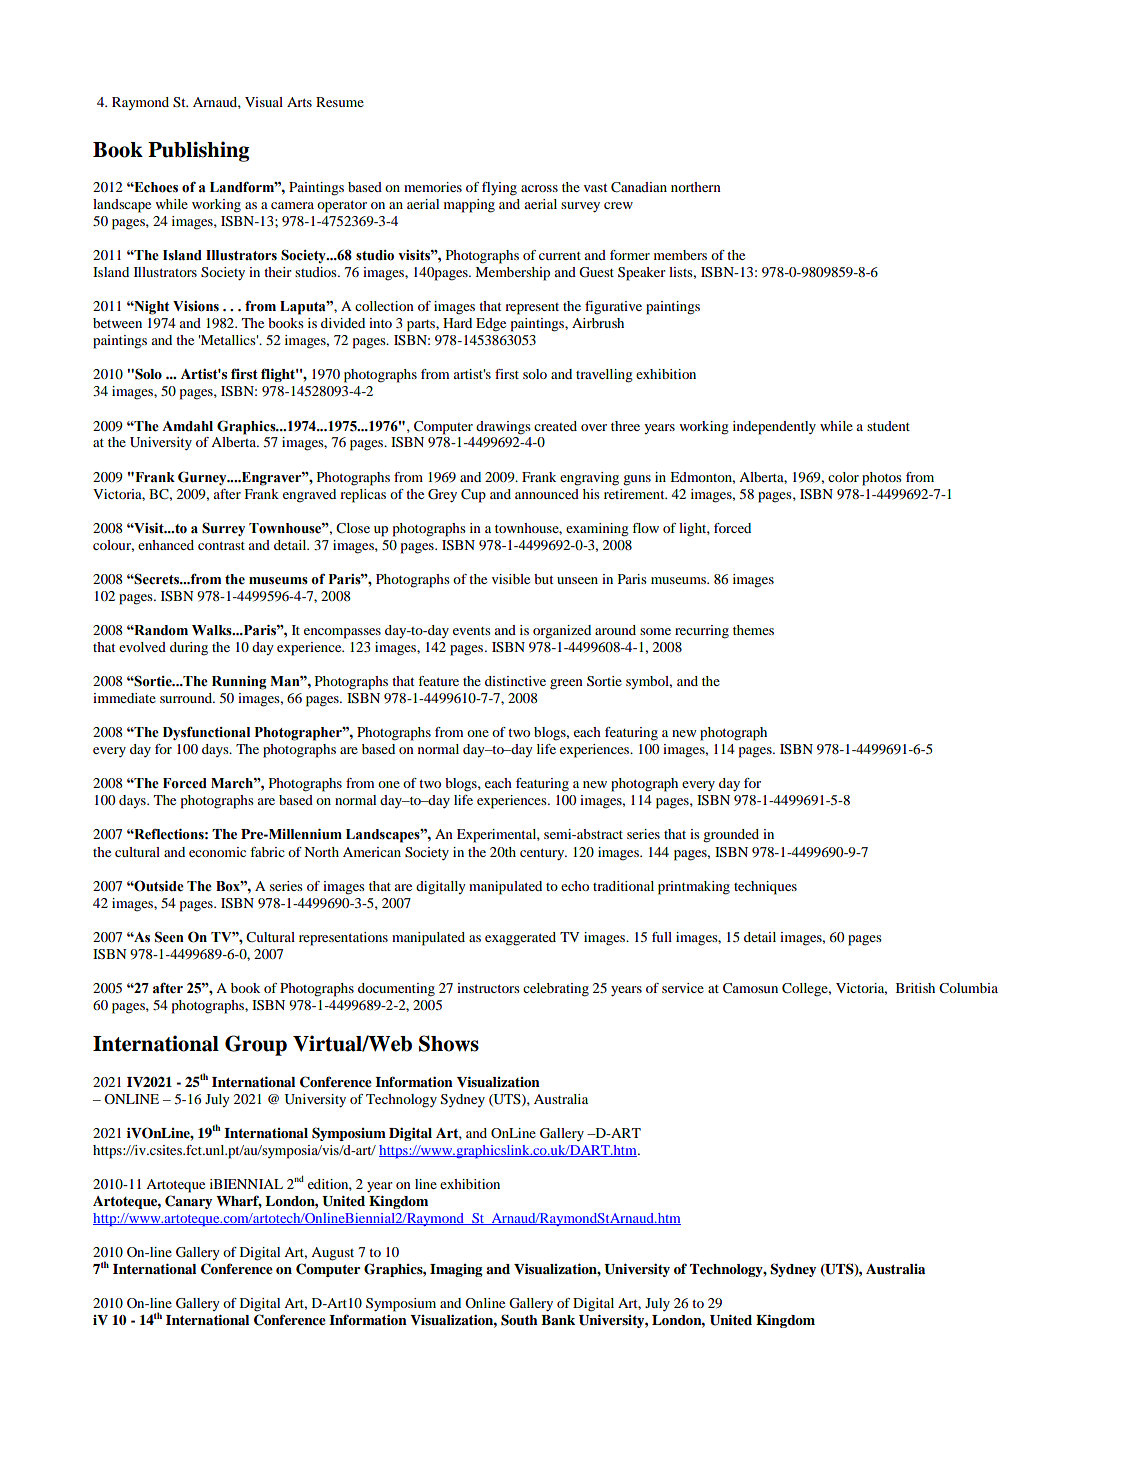  I want to click on Group, so click(256, 1045).
